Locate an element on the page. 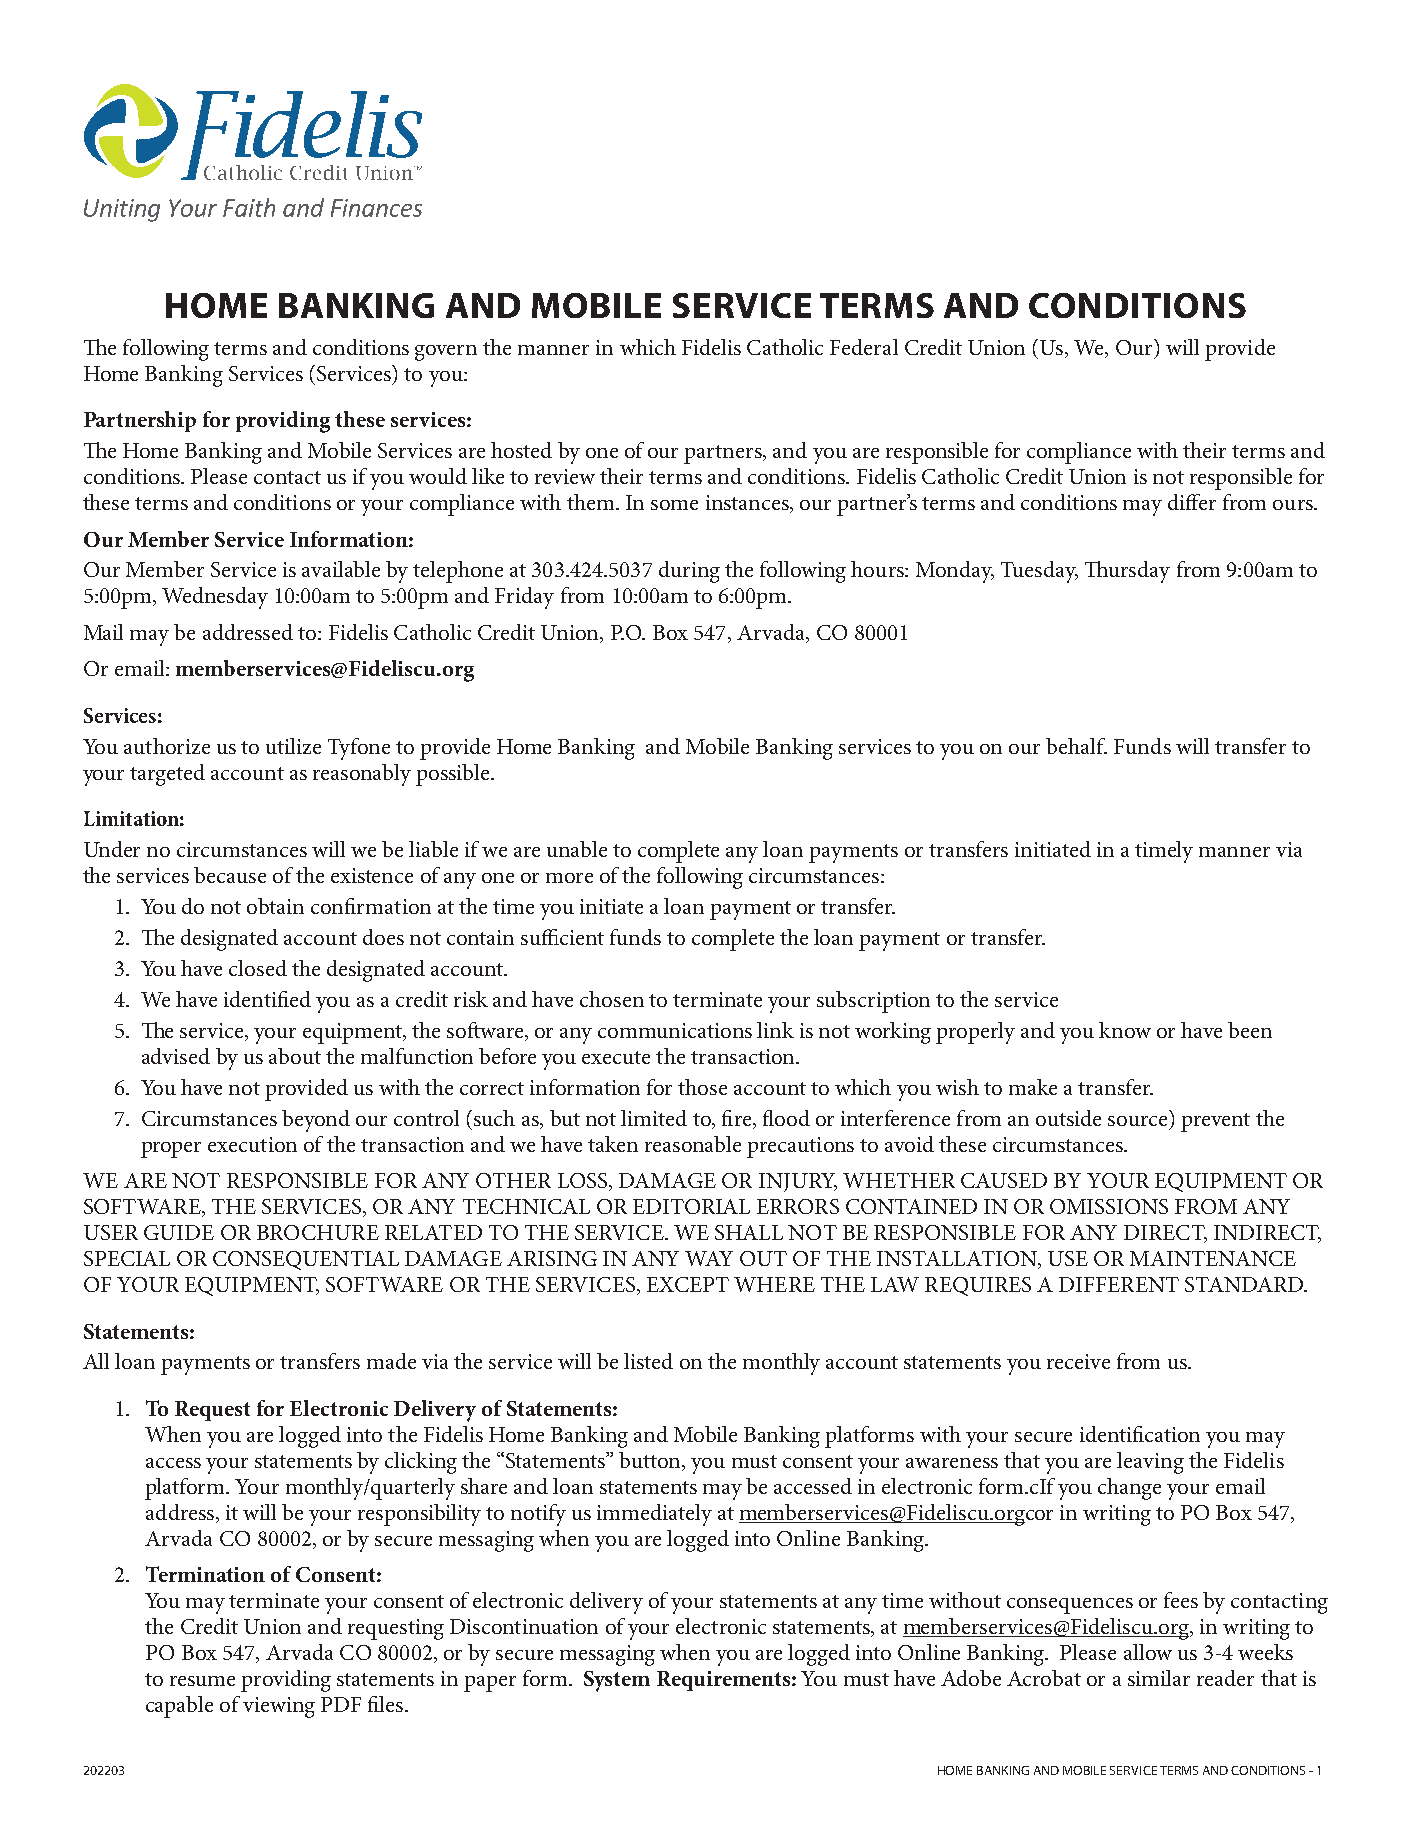 The image size is (1411, 1827). OMISSIONS is located at coordinates (1109, 1206).
